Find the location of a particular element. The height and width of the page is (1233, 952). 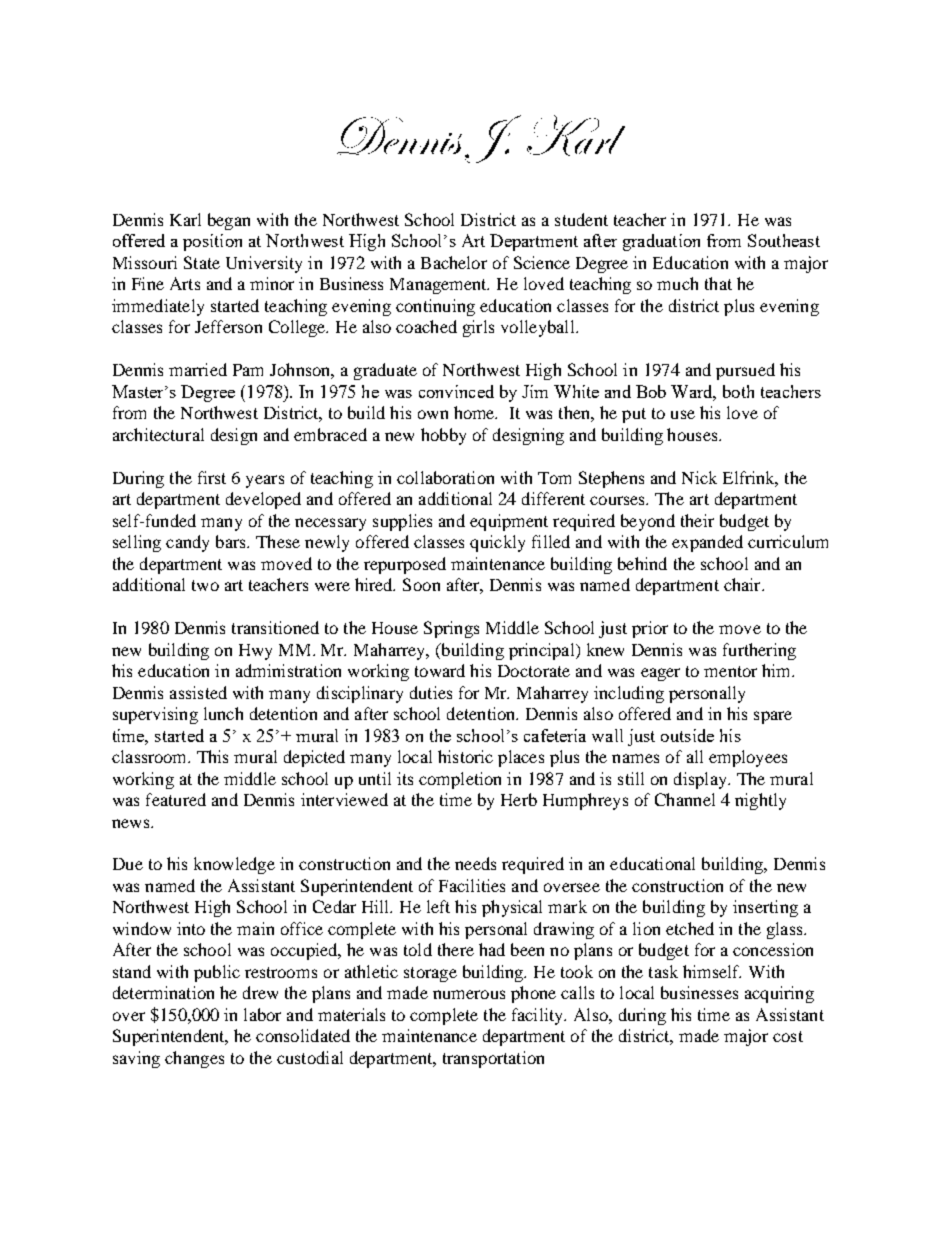

architectural is located at coordinates (158, 434).
